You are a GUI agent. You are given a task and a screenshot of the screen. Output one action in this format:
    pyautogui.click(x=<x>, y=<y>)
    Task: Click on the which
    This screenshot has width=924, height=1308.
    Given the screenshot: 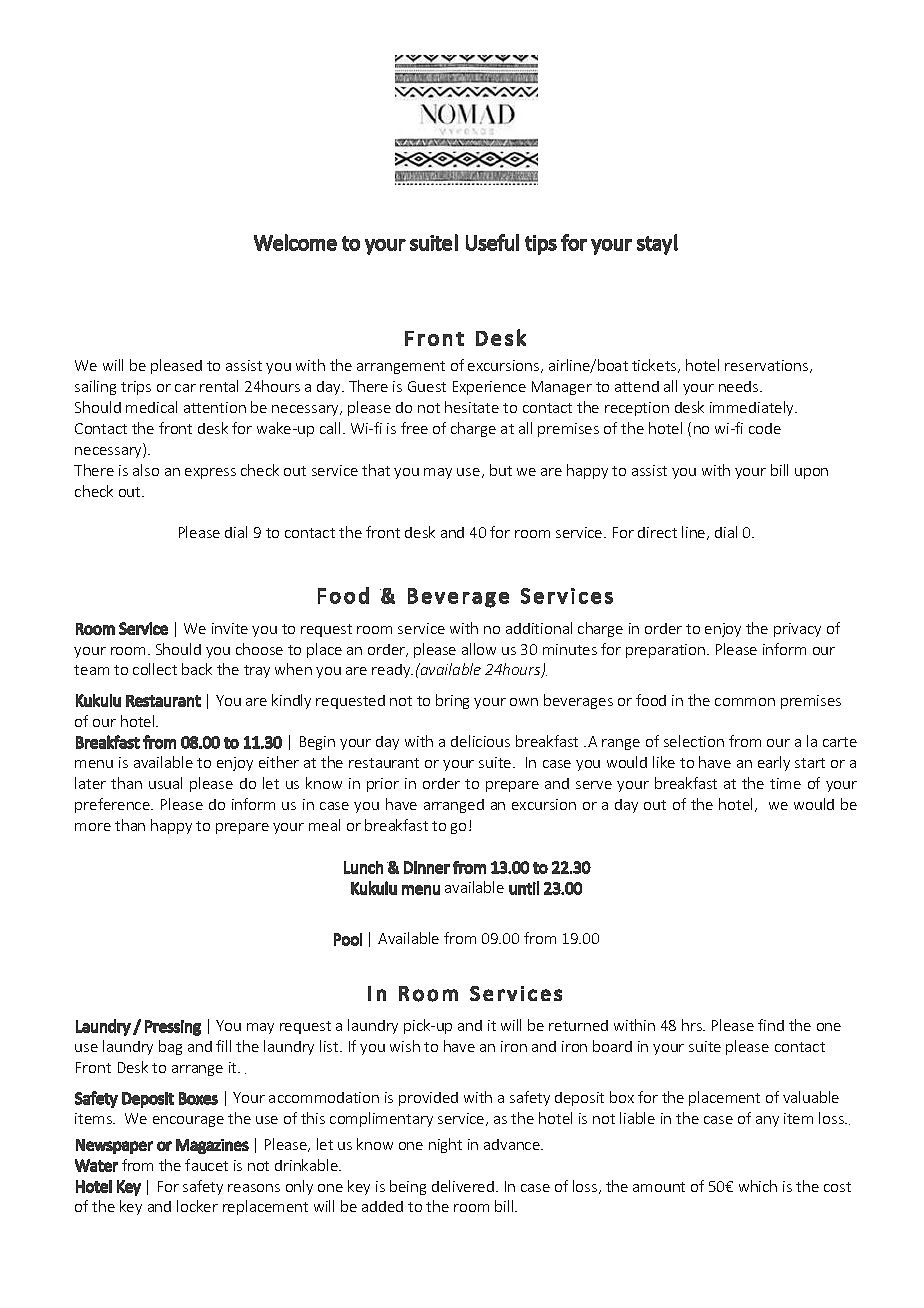 What is the action you would take?
    pyautogui.click(x=758, y=1186)
